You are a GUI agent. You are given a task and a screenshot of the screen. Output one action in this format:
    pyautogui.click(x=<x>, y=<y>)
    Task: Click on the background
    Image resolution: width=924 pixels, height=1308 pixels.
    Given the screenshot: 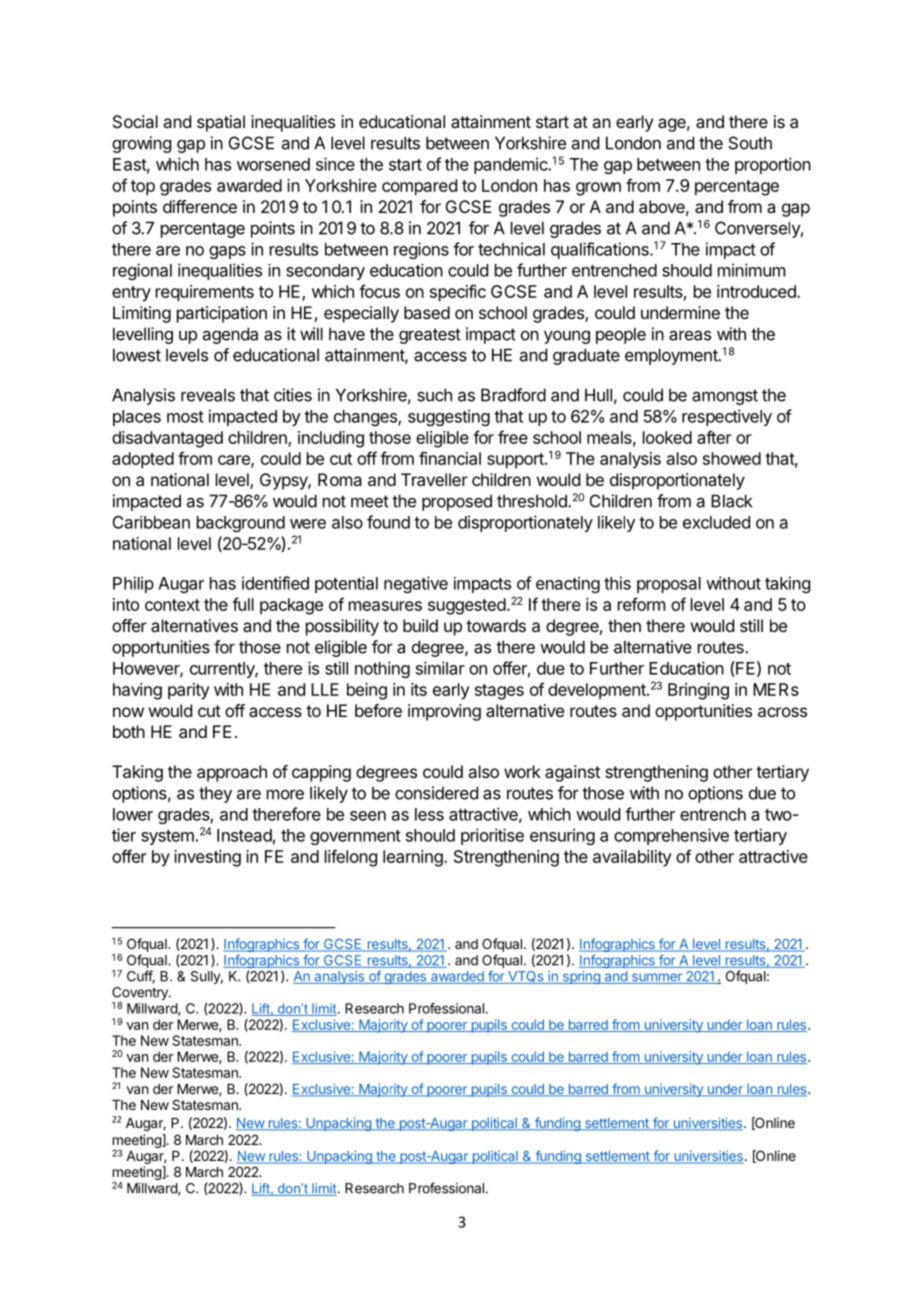 What is the action you would take?
    pyautogui.click(x=241, y=524)
